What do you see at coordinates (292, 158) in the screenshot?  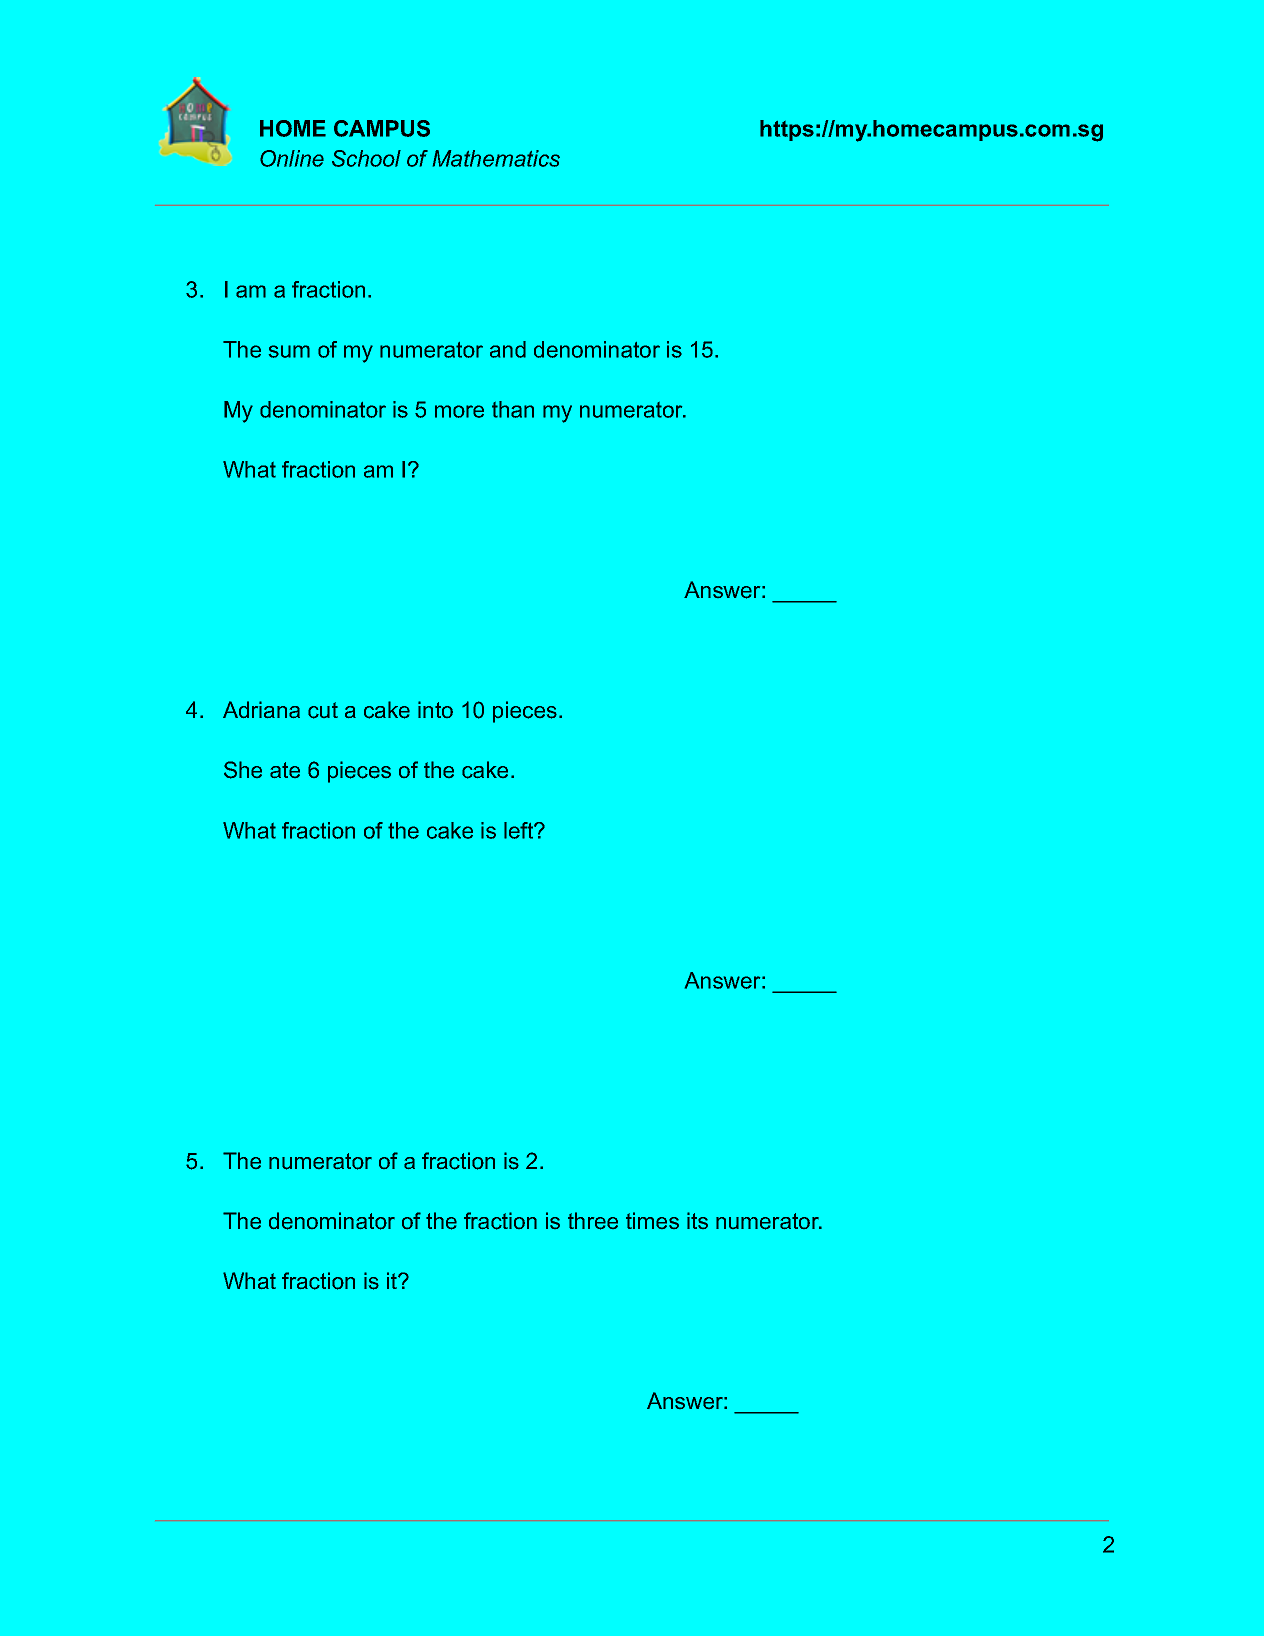 I see `Online` at bounding box center [292, 158].
